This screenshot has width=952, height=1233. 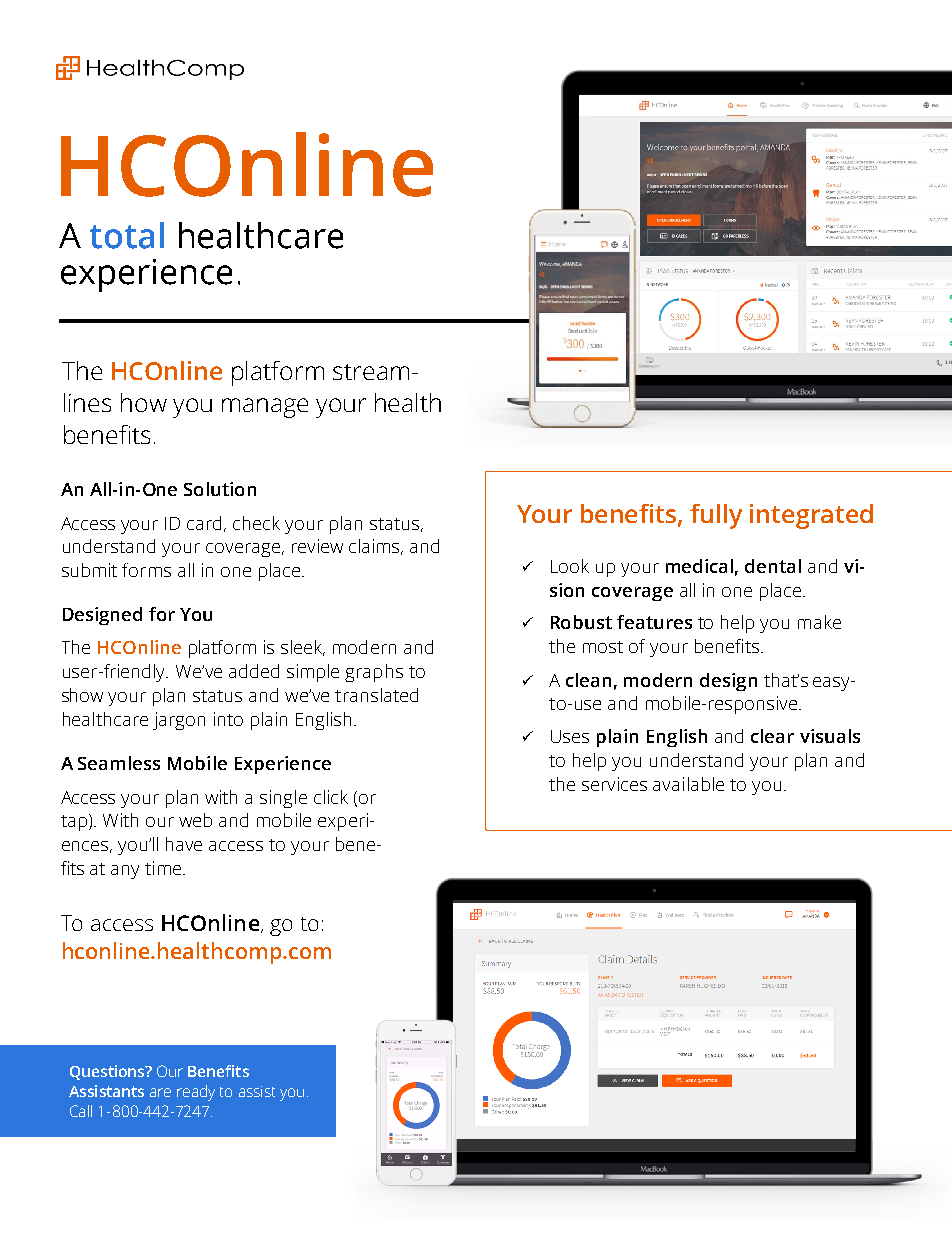 I want to click on web, so click(x=195, y=820).
